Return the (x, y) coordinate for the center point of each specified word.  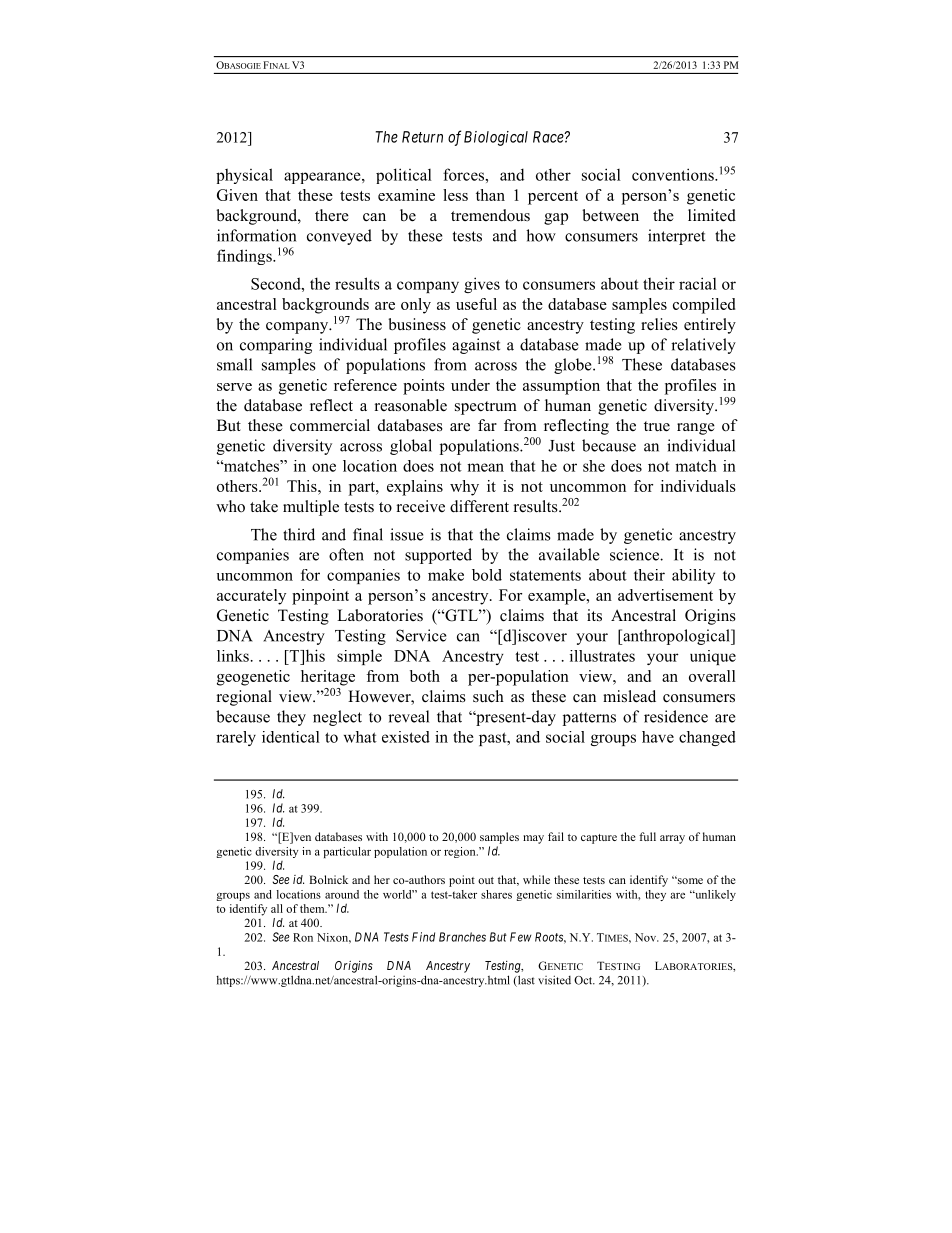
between (610, 215)
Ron (303, 937)
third (299, 534)
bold (487, 575)
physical (244, 176)
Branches (462, 937)
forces (464, 174)
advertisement (665, 595)
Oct (584, 980)
